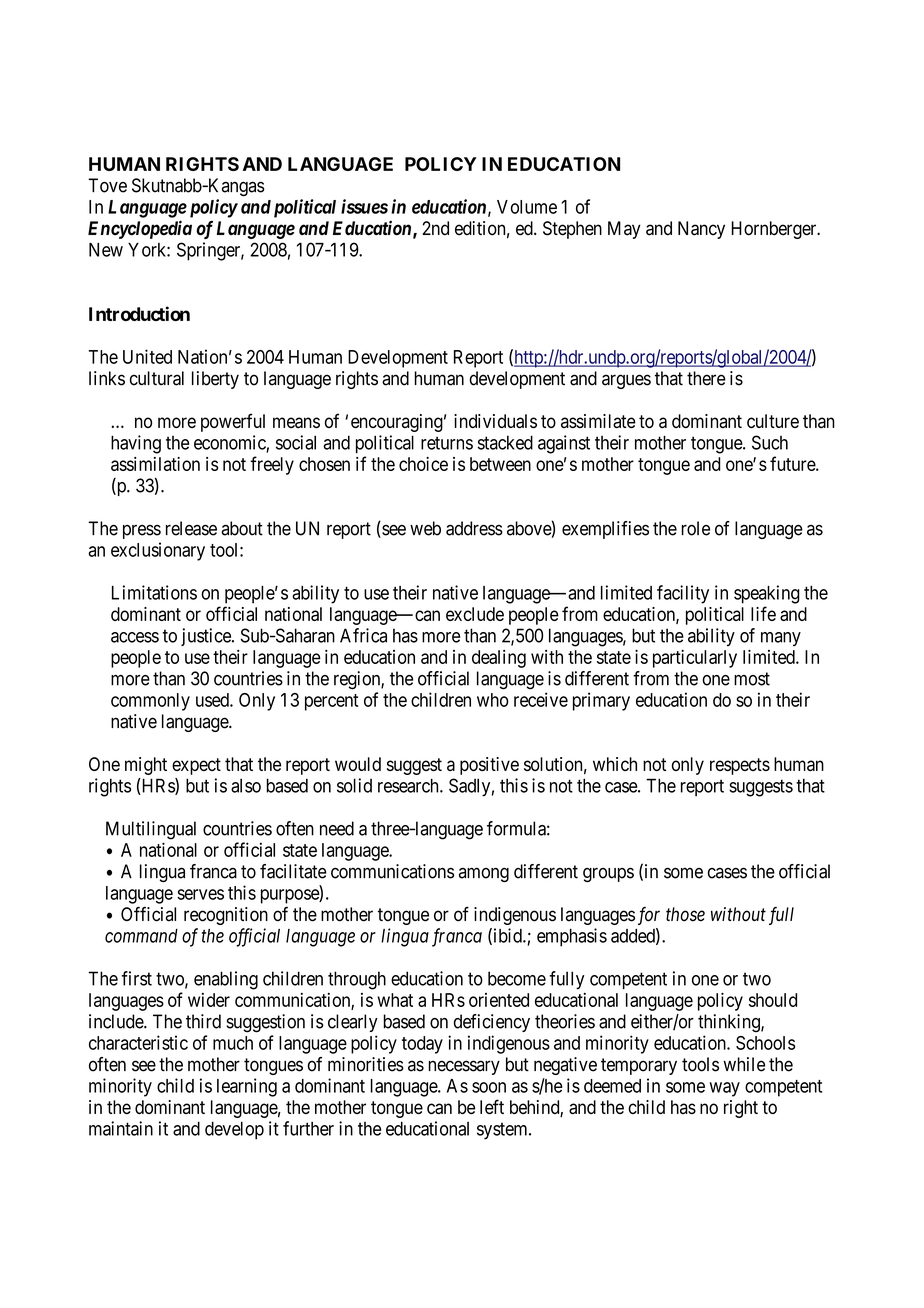  Describe the element at coordinates (527, 207) in the document. I see `Volume` at that location.
